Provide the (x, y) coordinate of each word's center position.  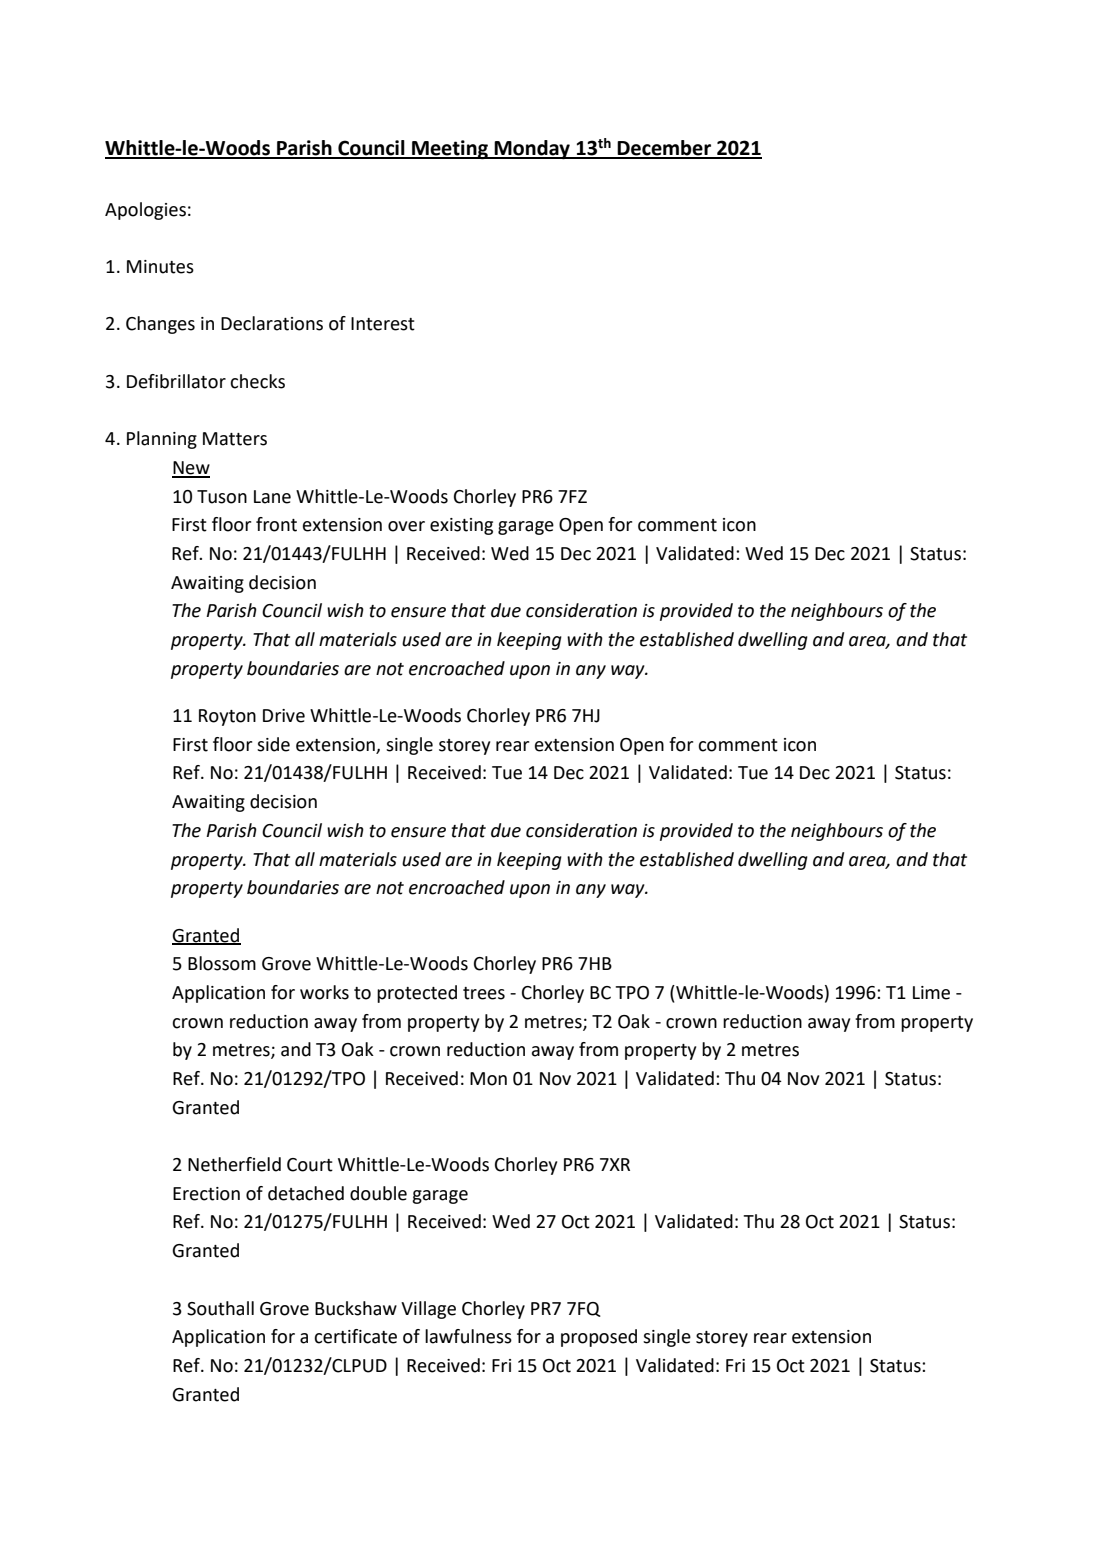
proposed (599, 1338)
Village (428, 1310)
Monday (532, 149)
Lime (931, 993)
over (406, 526)
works (324, 992)
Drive (284, 716)
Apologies (145, 211)
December (665, 149)
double (378, 1193)
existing (461, 526)
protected (417, 994)
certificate (355, 1336)
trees (484, 993)
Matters (235, 439)
